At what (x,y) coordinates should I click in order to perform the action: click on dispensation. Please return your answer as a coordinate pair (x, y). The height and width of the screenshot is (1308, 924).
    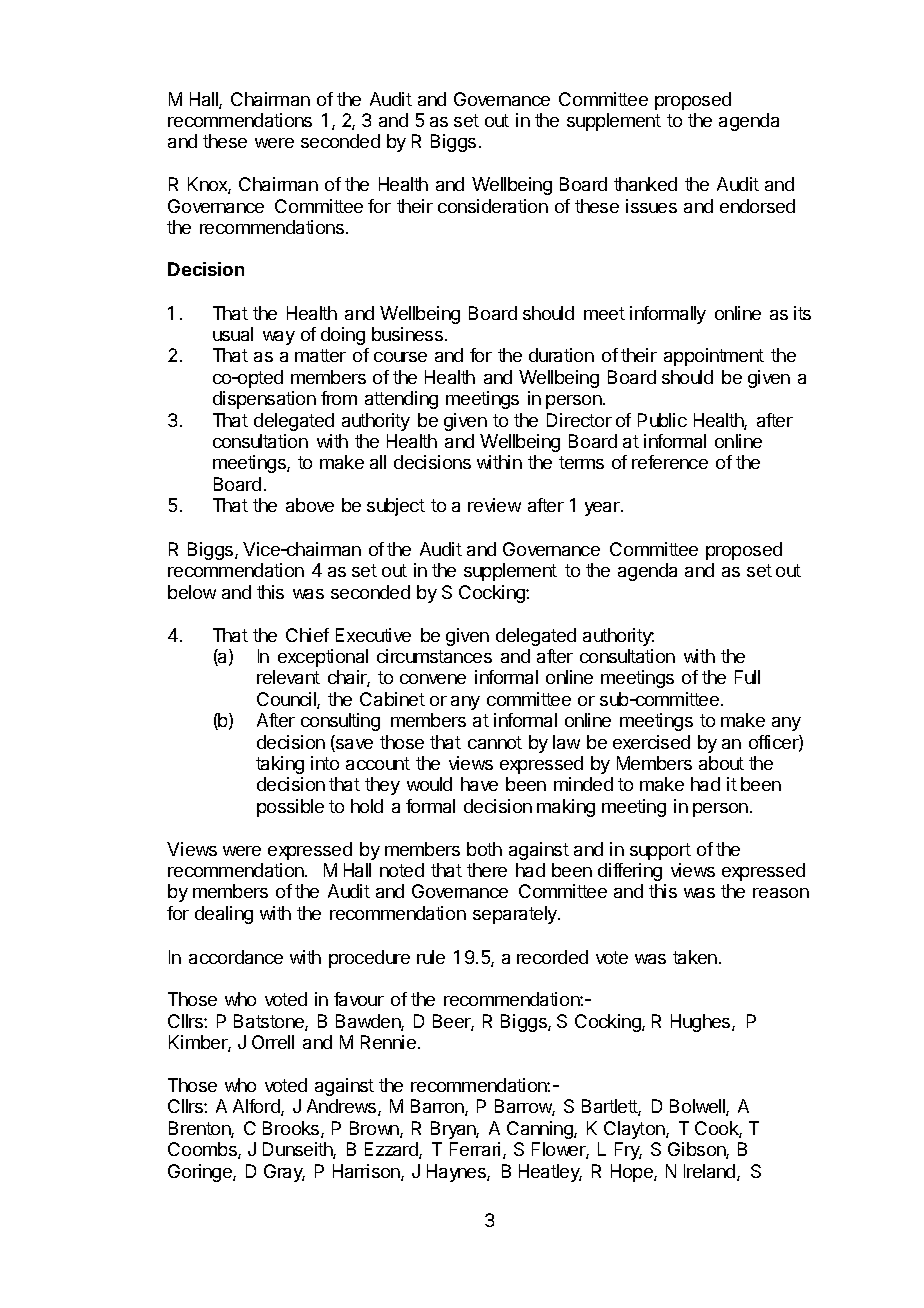
    Looking at the image, I should click on (264, 400).
